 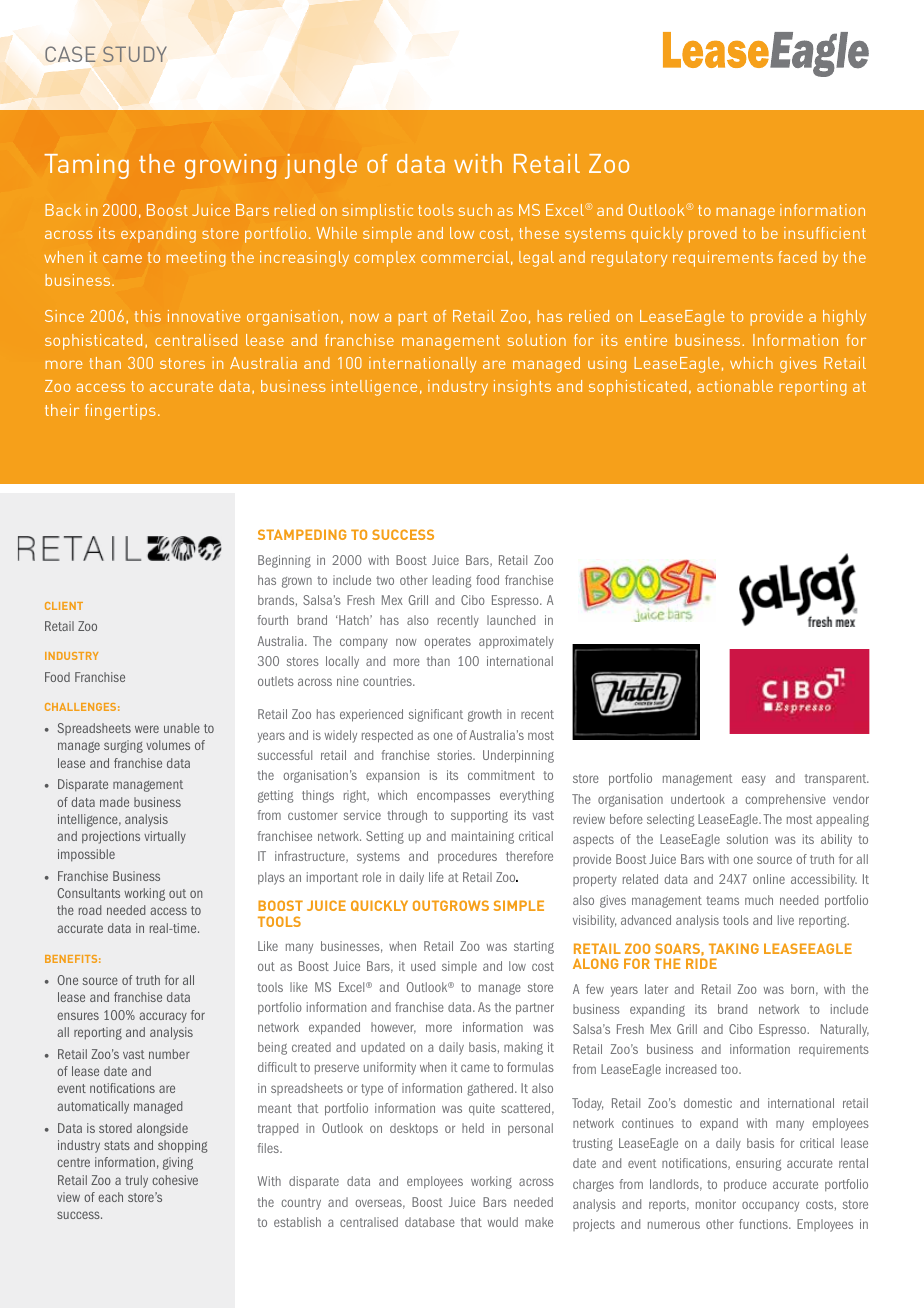 I want to click on complex, so click(x=384, y=259).
